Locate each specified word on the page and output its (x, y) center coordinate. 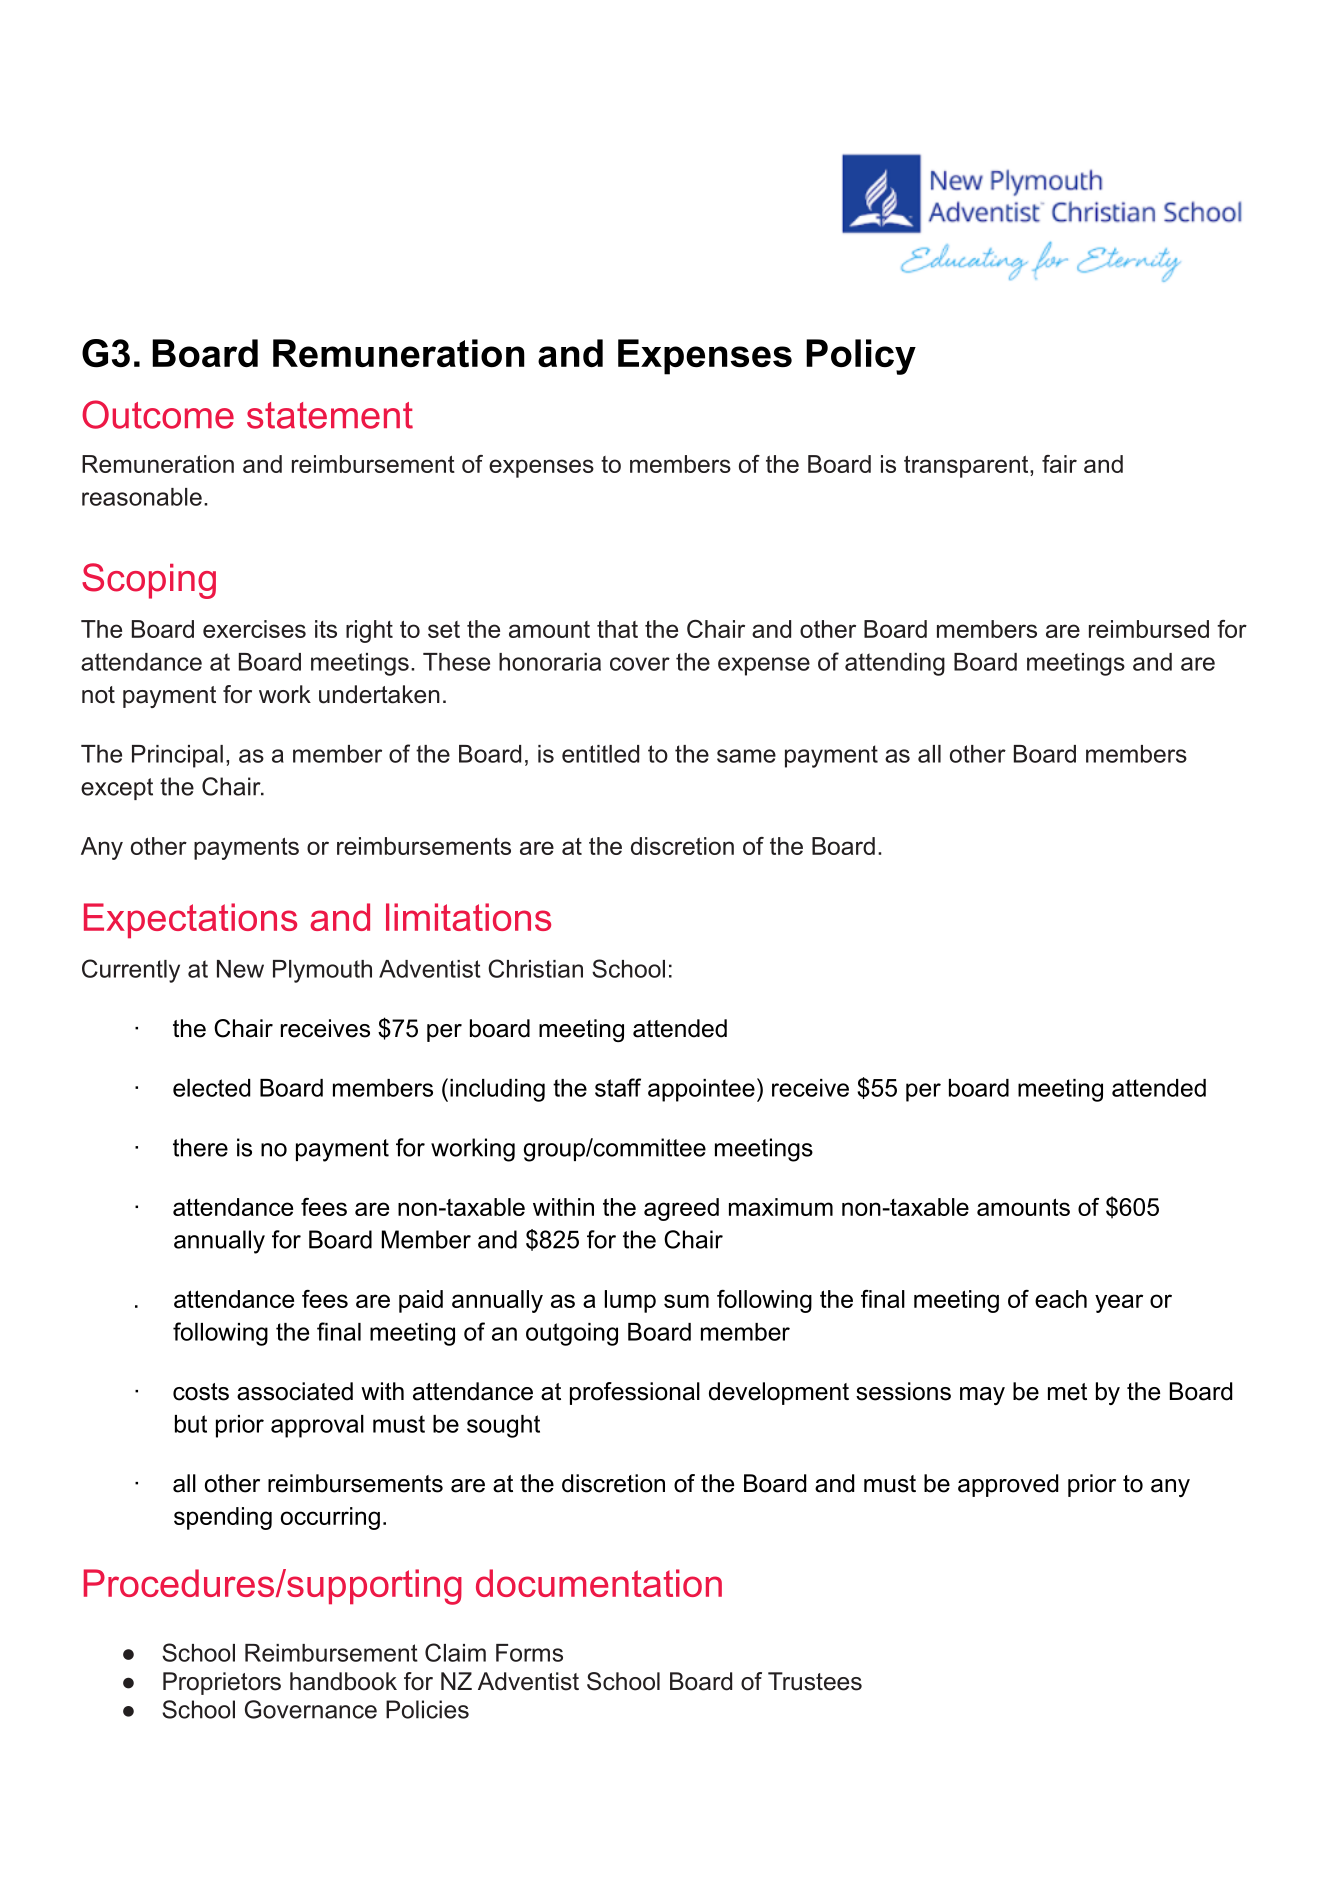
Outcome (158, 414)
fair (1059, 464)
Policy (861, 357)
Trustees (815, 1681)
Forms (529, 1653)
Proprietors (222, 1683)
